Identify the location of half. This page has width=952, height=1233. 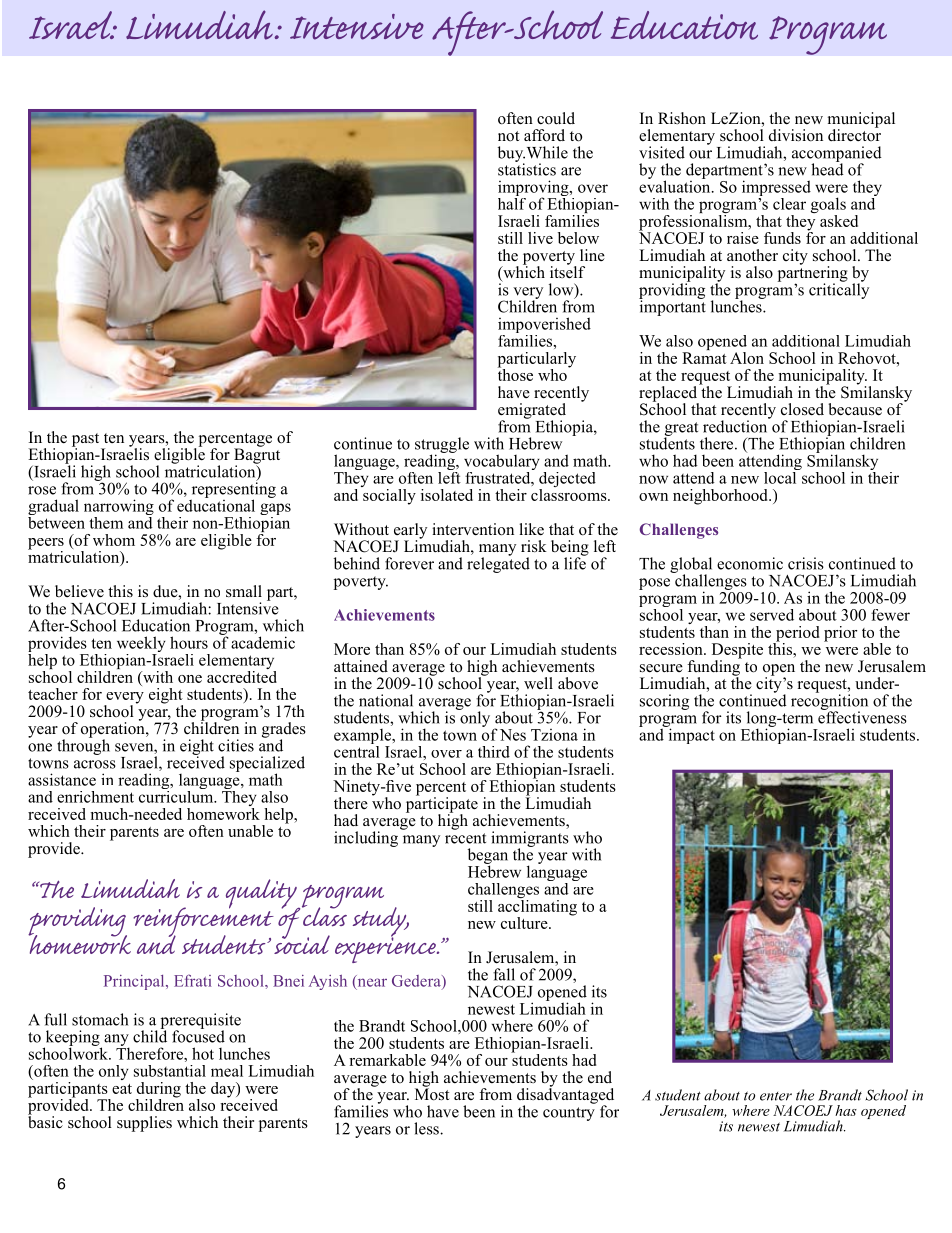
(512, 202).
